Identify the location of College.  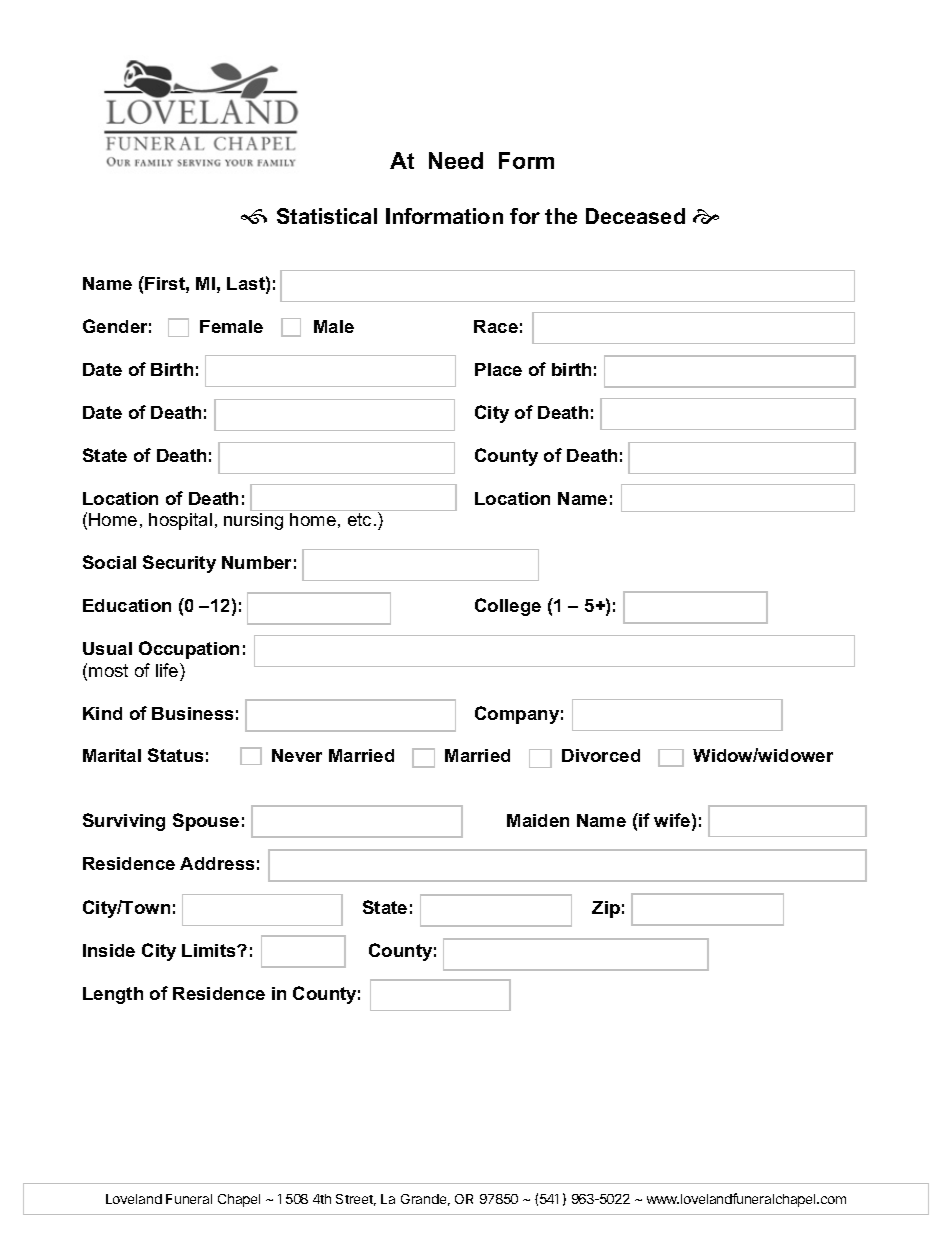
(508, 607).
